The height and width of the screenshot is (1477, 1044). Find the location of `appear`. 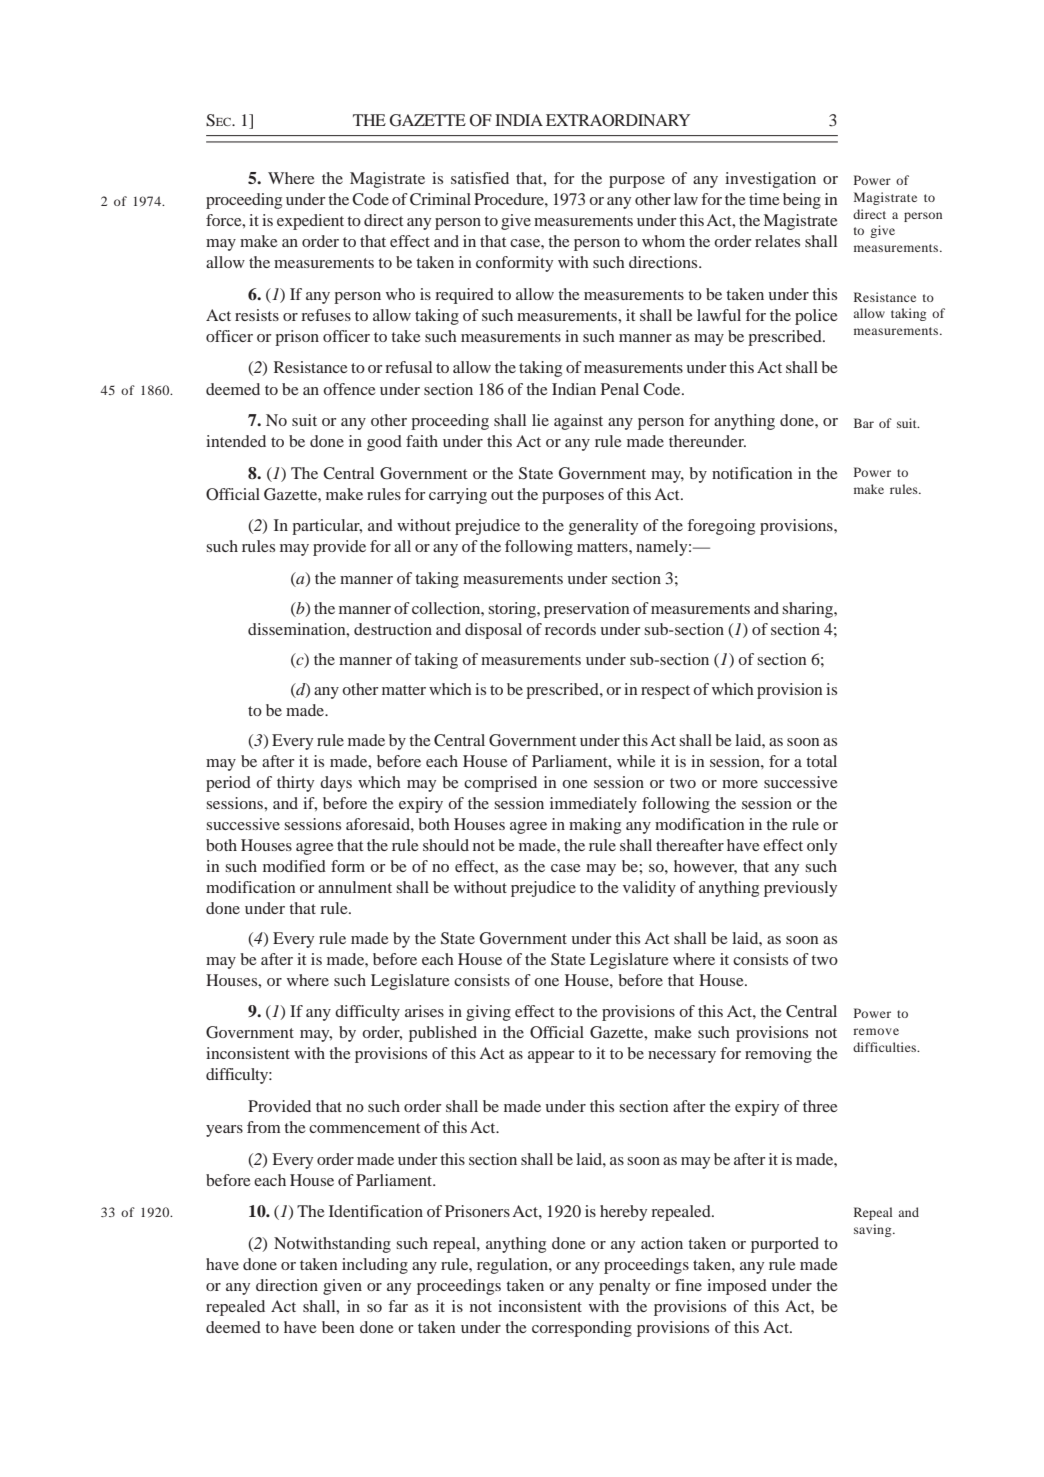

appear is located at coordinates (551, 1057).
